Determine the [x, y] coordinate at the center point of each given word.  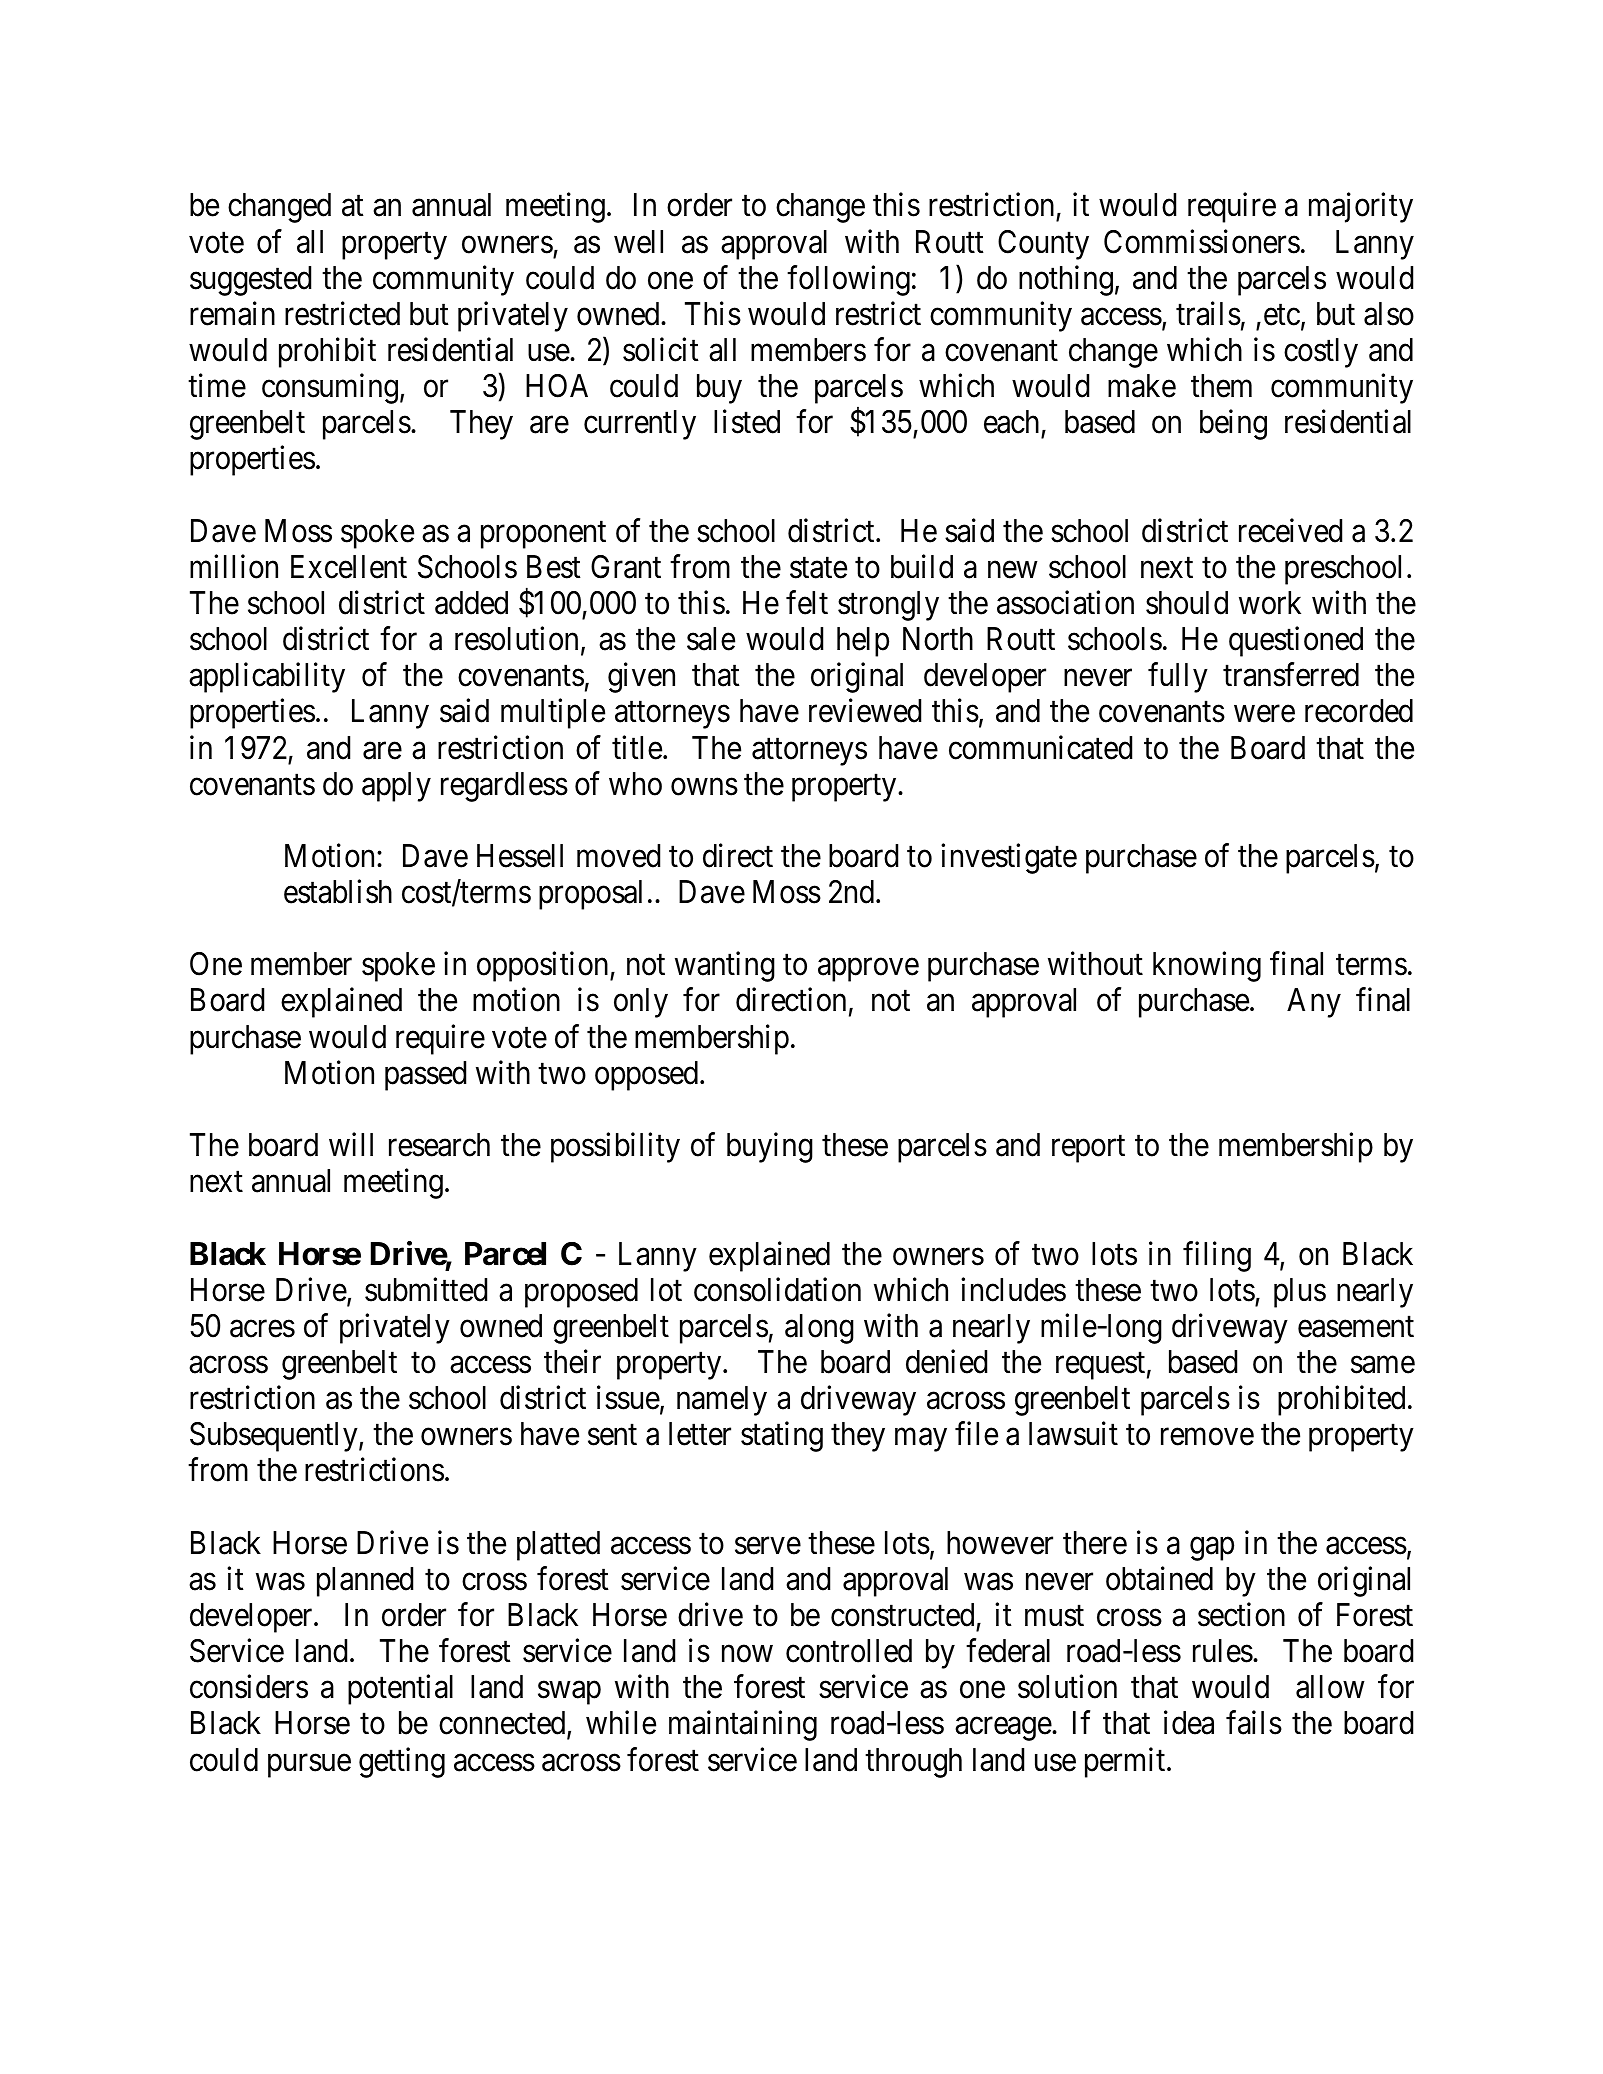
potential [400, 1690]
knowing [1207, 967]
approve [868, 970]
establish [338, 892]
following [848, 280]
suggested [250, 281]
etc [1282, 315]
